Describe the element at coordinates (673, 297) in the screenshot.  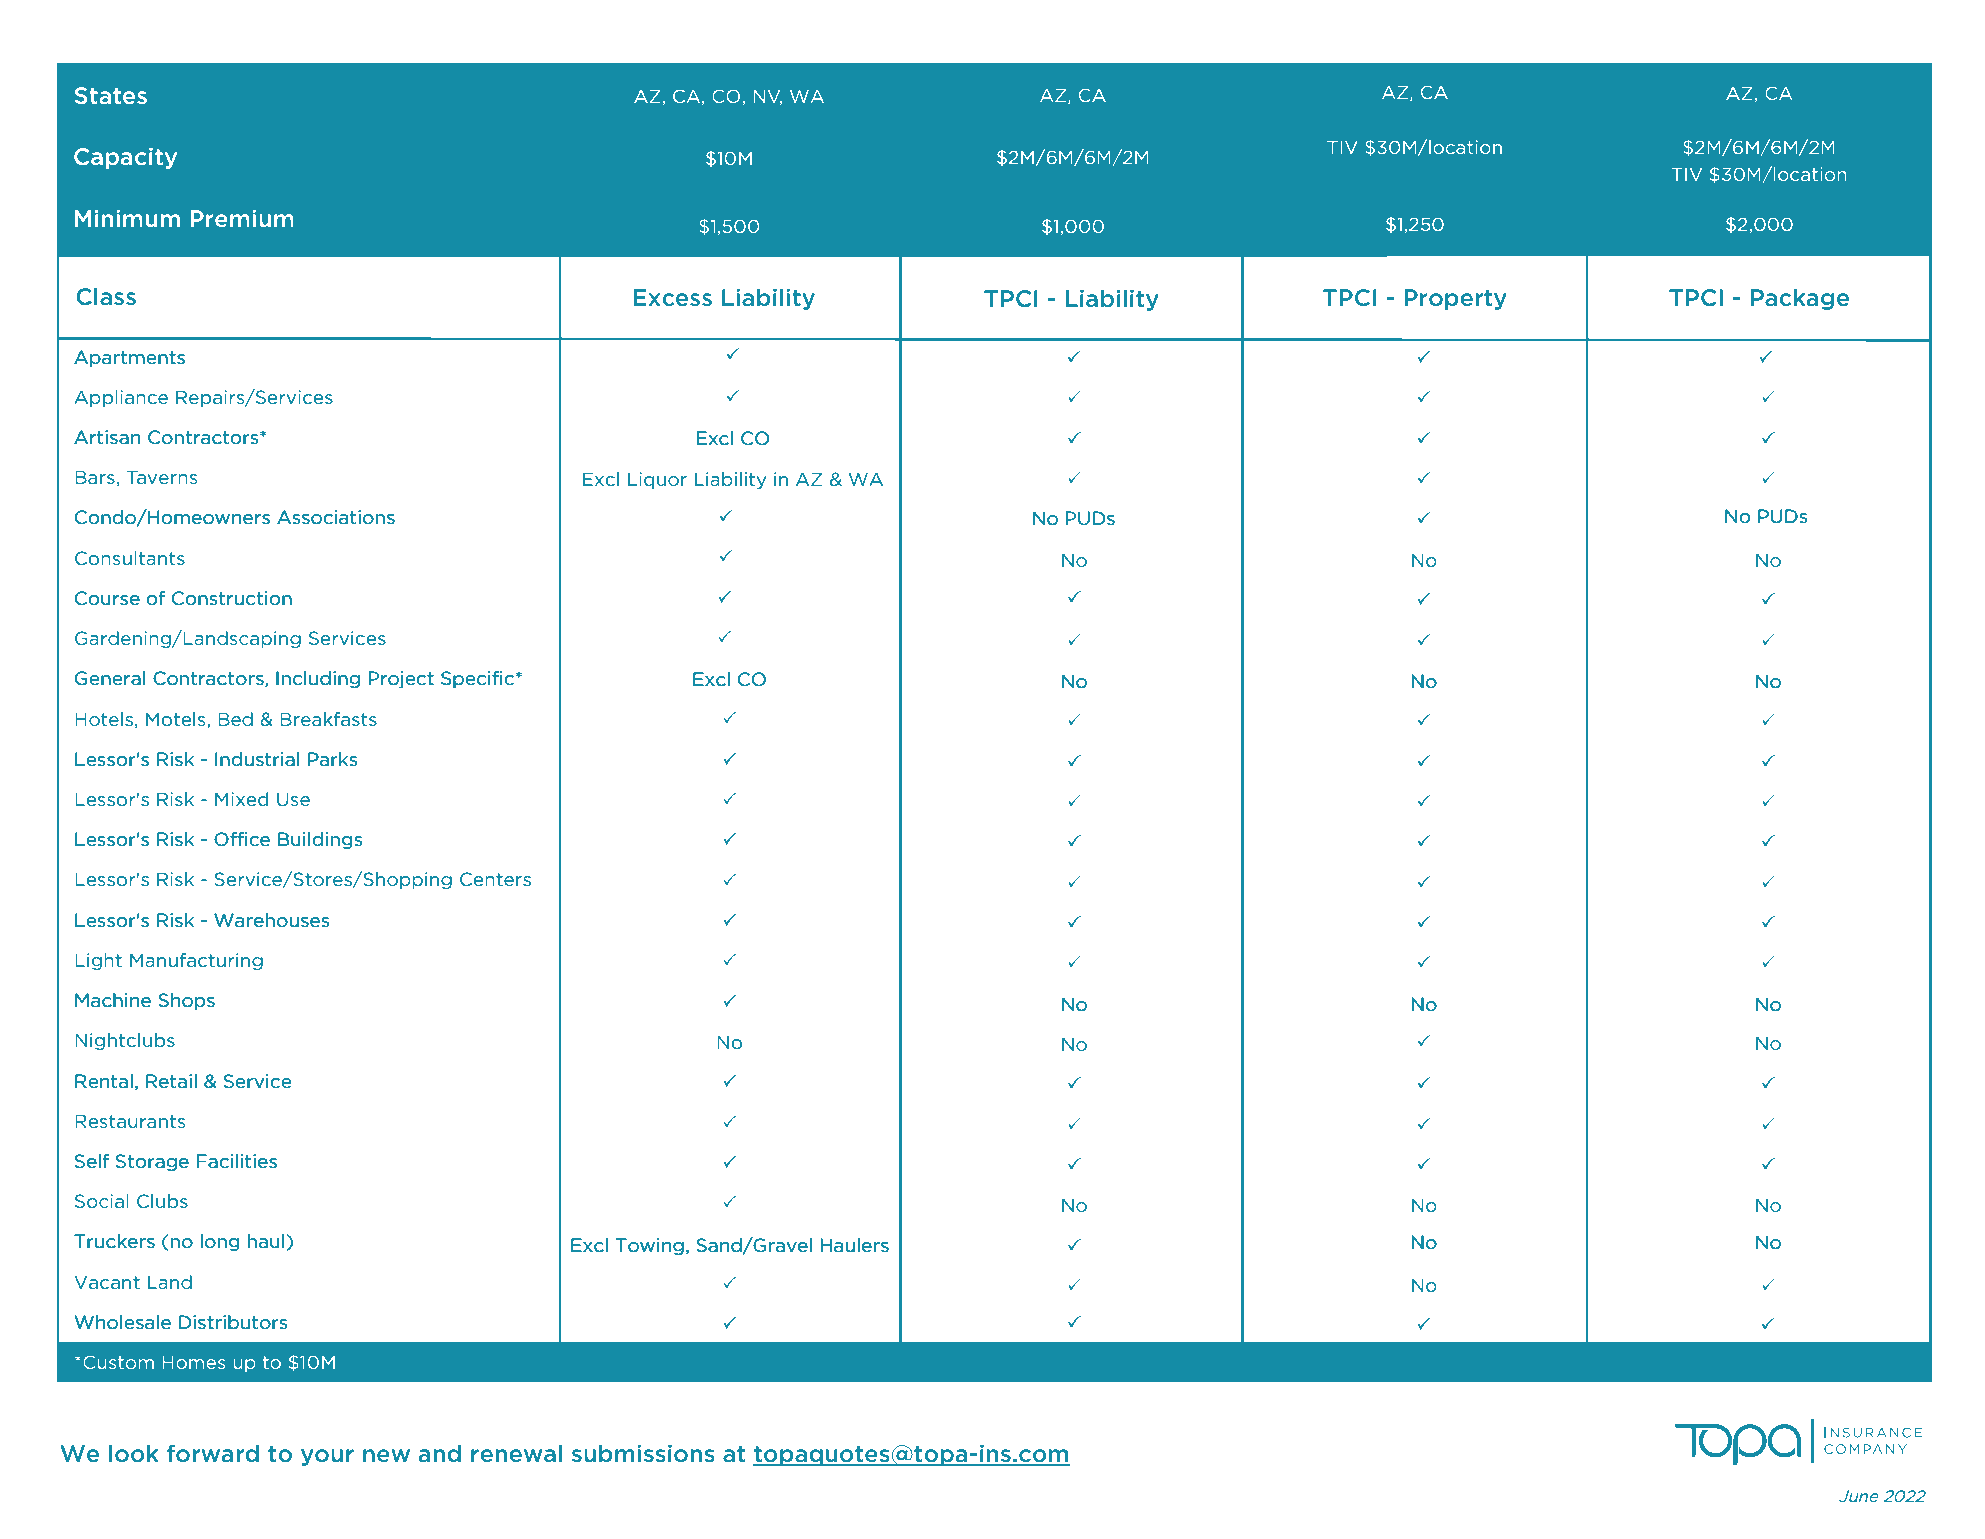
I see `Excess` at that location.
